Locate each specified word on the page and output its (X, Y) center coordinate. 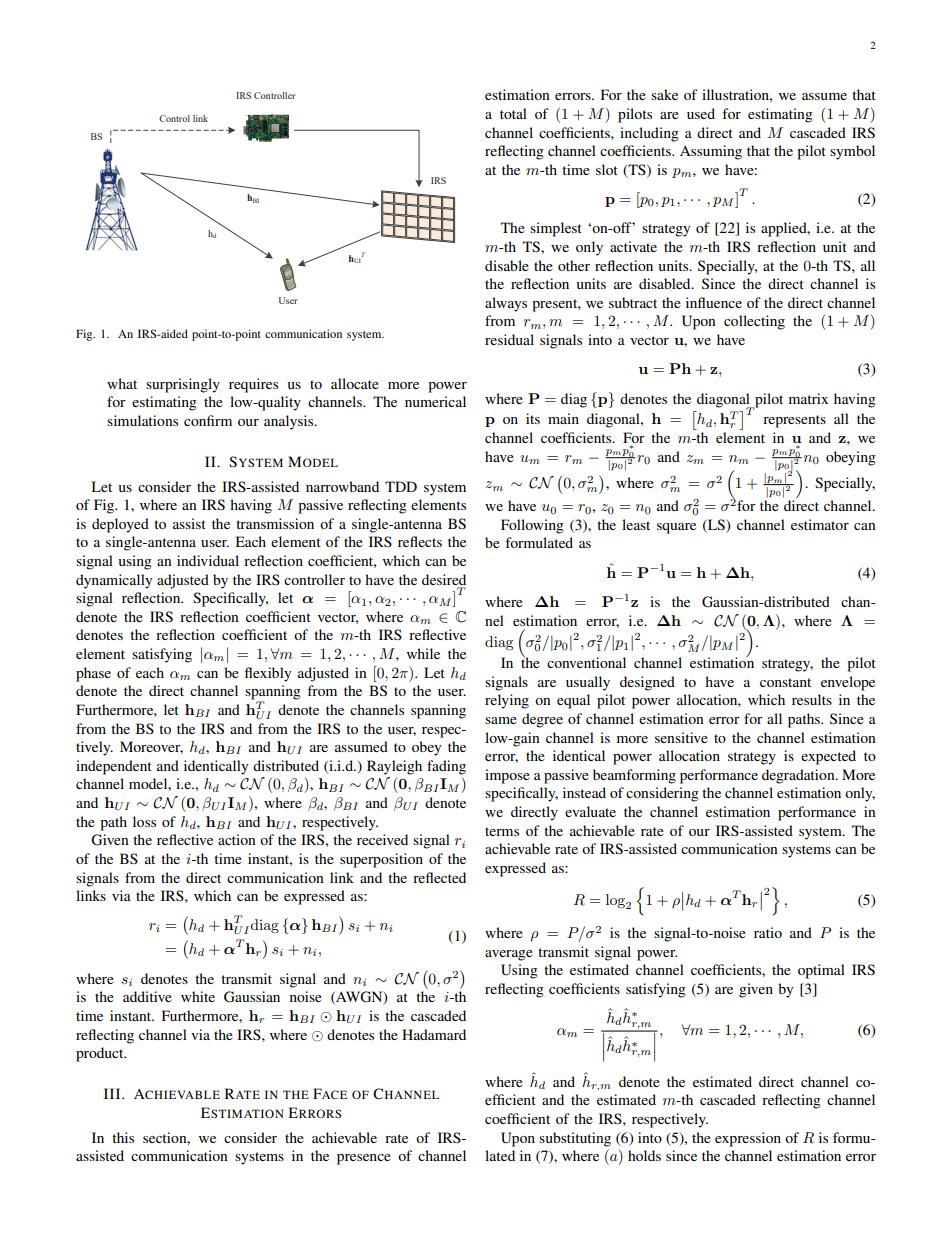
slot (607, 169)
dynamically (114, 581)
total (513, 113)
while (423, 653)
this (123, 1137)
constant (785, 682)
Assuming (711, 152)
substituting (575, 1139)
